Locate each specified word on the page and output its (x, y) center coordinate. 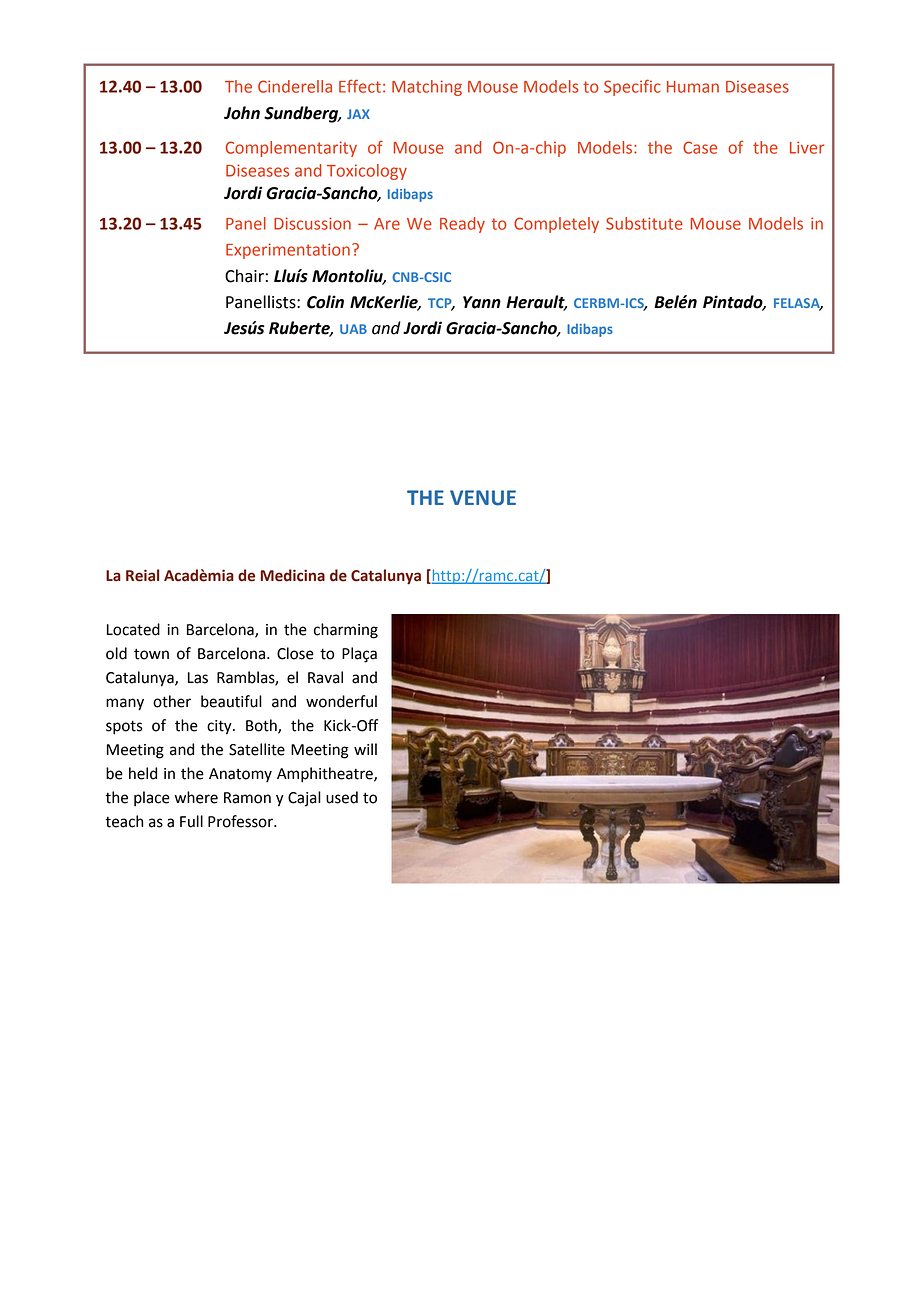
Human (693, 87)
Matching (427, 88)
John (242, 113)
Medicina (293, 575)
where (196, 797)
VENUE (483, 498)
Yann (482, 302)
